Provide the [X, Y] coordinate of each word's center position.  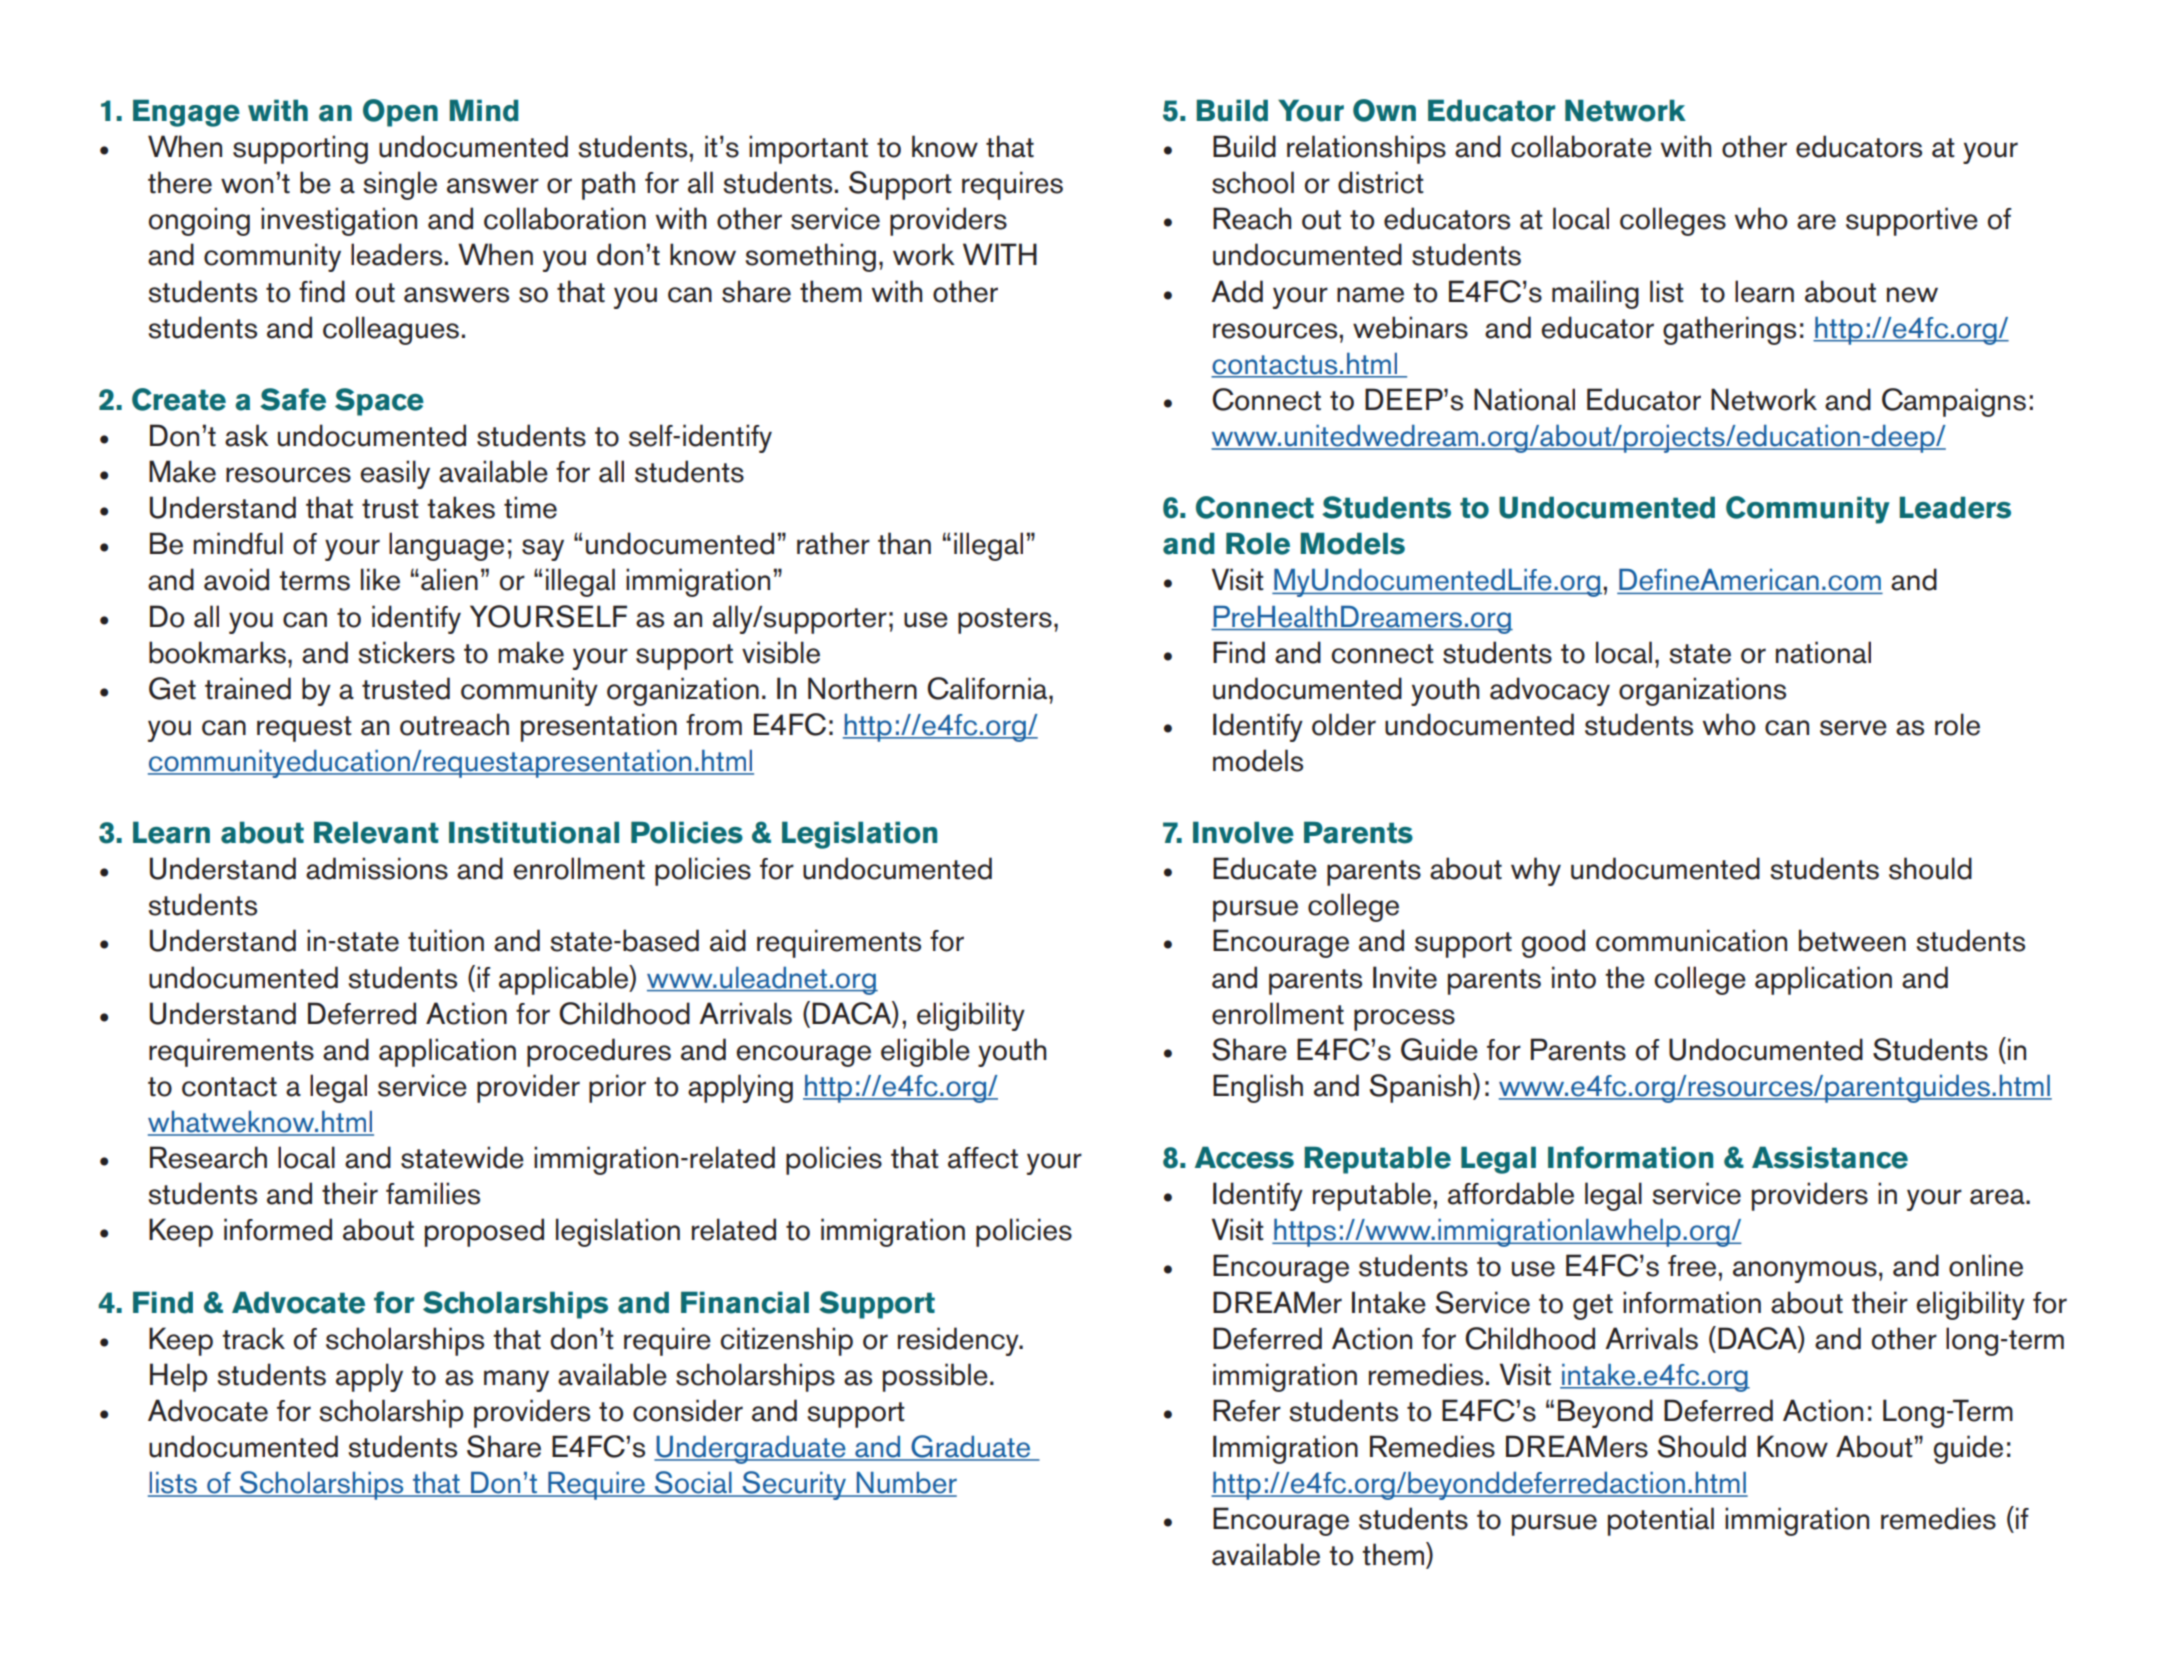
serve [1853, 728]
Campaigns [1954, 402]
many [516, 1381]
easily [395, 474]
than [904, 543]
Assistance [1830, 1157]
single [400, 185]
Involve [1243, 832]
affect [983, 1158]
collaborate [1581, 146]
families [433, 1193]
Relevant [376, 832]
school [1253, 182]
